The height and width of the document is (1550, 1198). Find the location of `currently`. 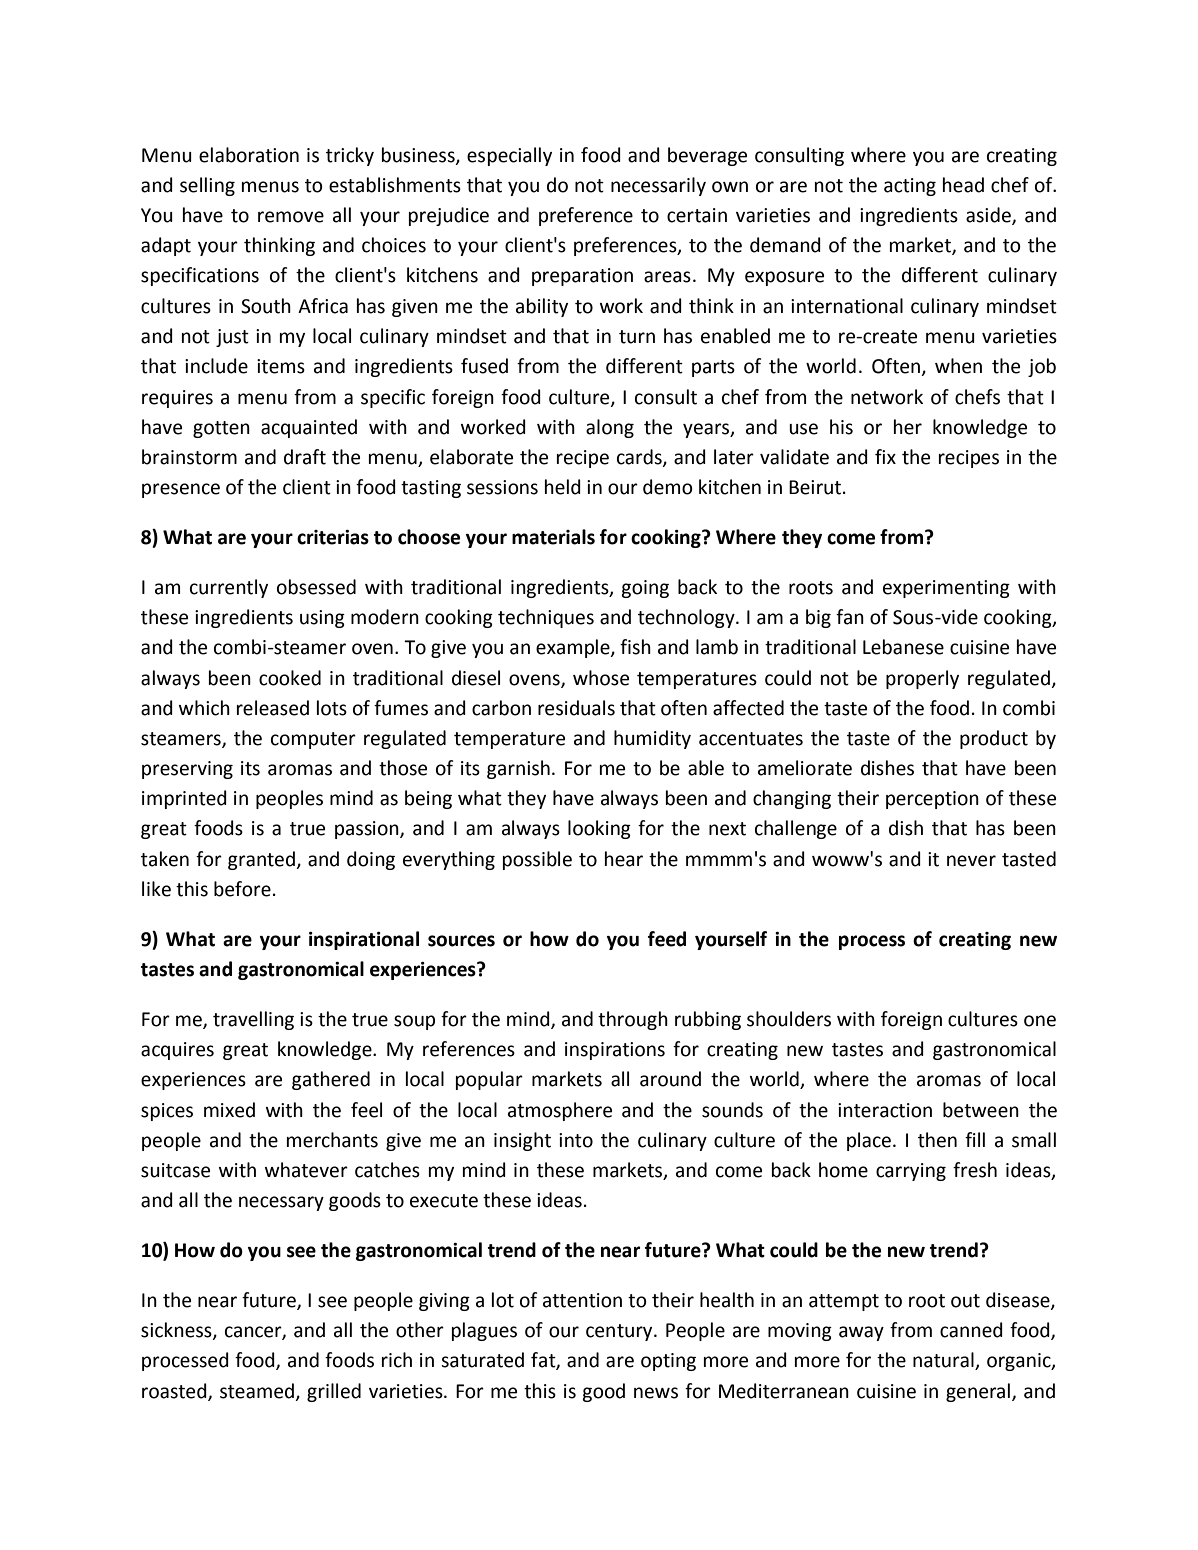

currently is located at coordinates (229, 588).
